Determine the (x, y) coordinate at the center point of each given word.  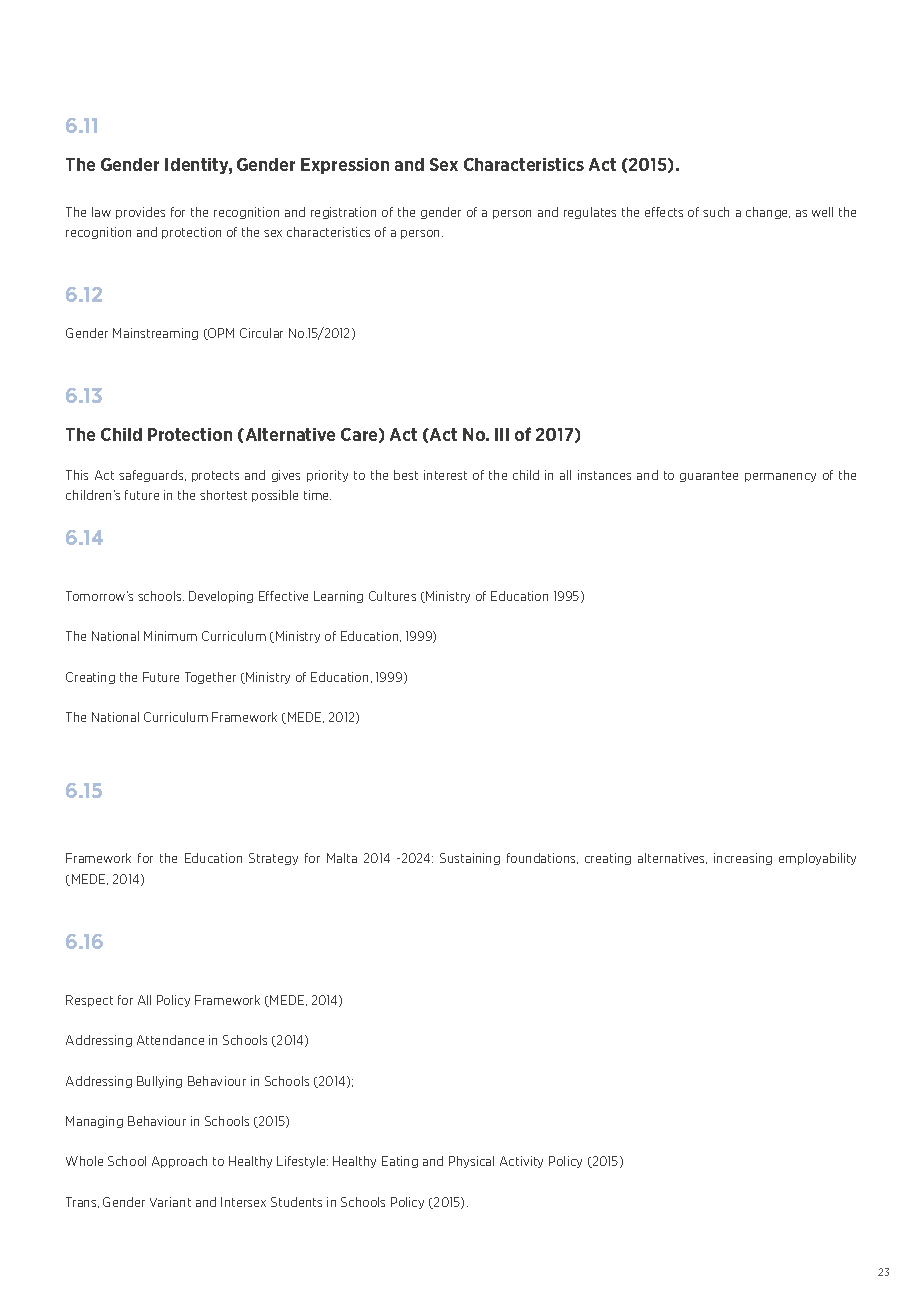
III (502, 434)
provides (140, 213)
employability (817, 859)
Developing (221, 597)
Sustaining (470, 859)
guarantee (709, 476)
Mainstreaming (155, 334)
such (716, 212)
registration (343, 213)
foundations (542, 858)
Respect (89, 1001)
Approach (179, 1162)
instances (604, 475)
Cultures (392, 596)
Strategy (273, 859)
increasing (743, 859)
